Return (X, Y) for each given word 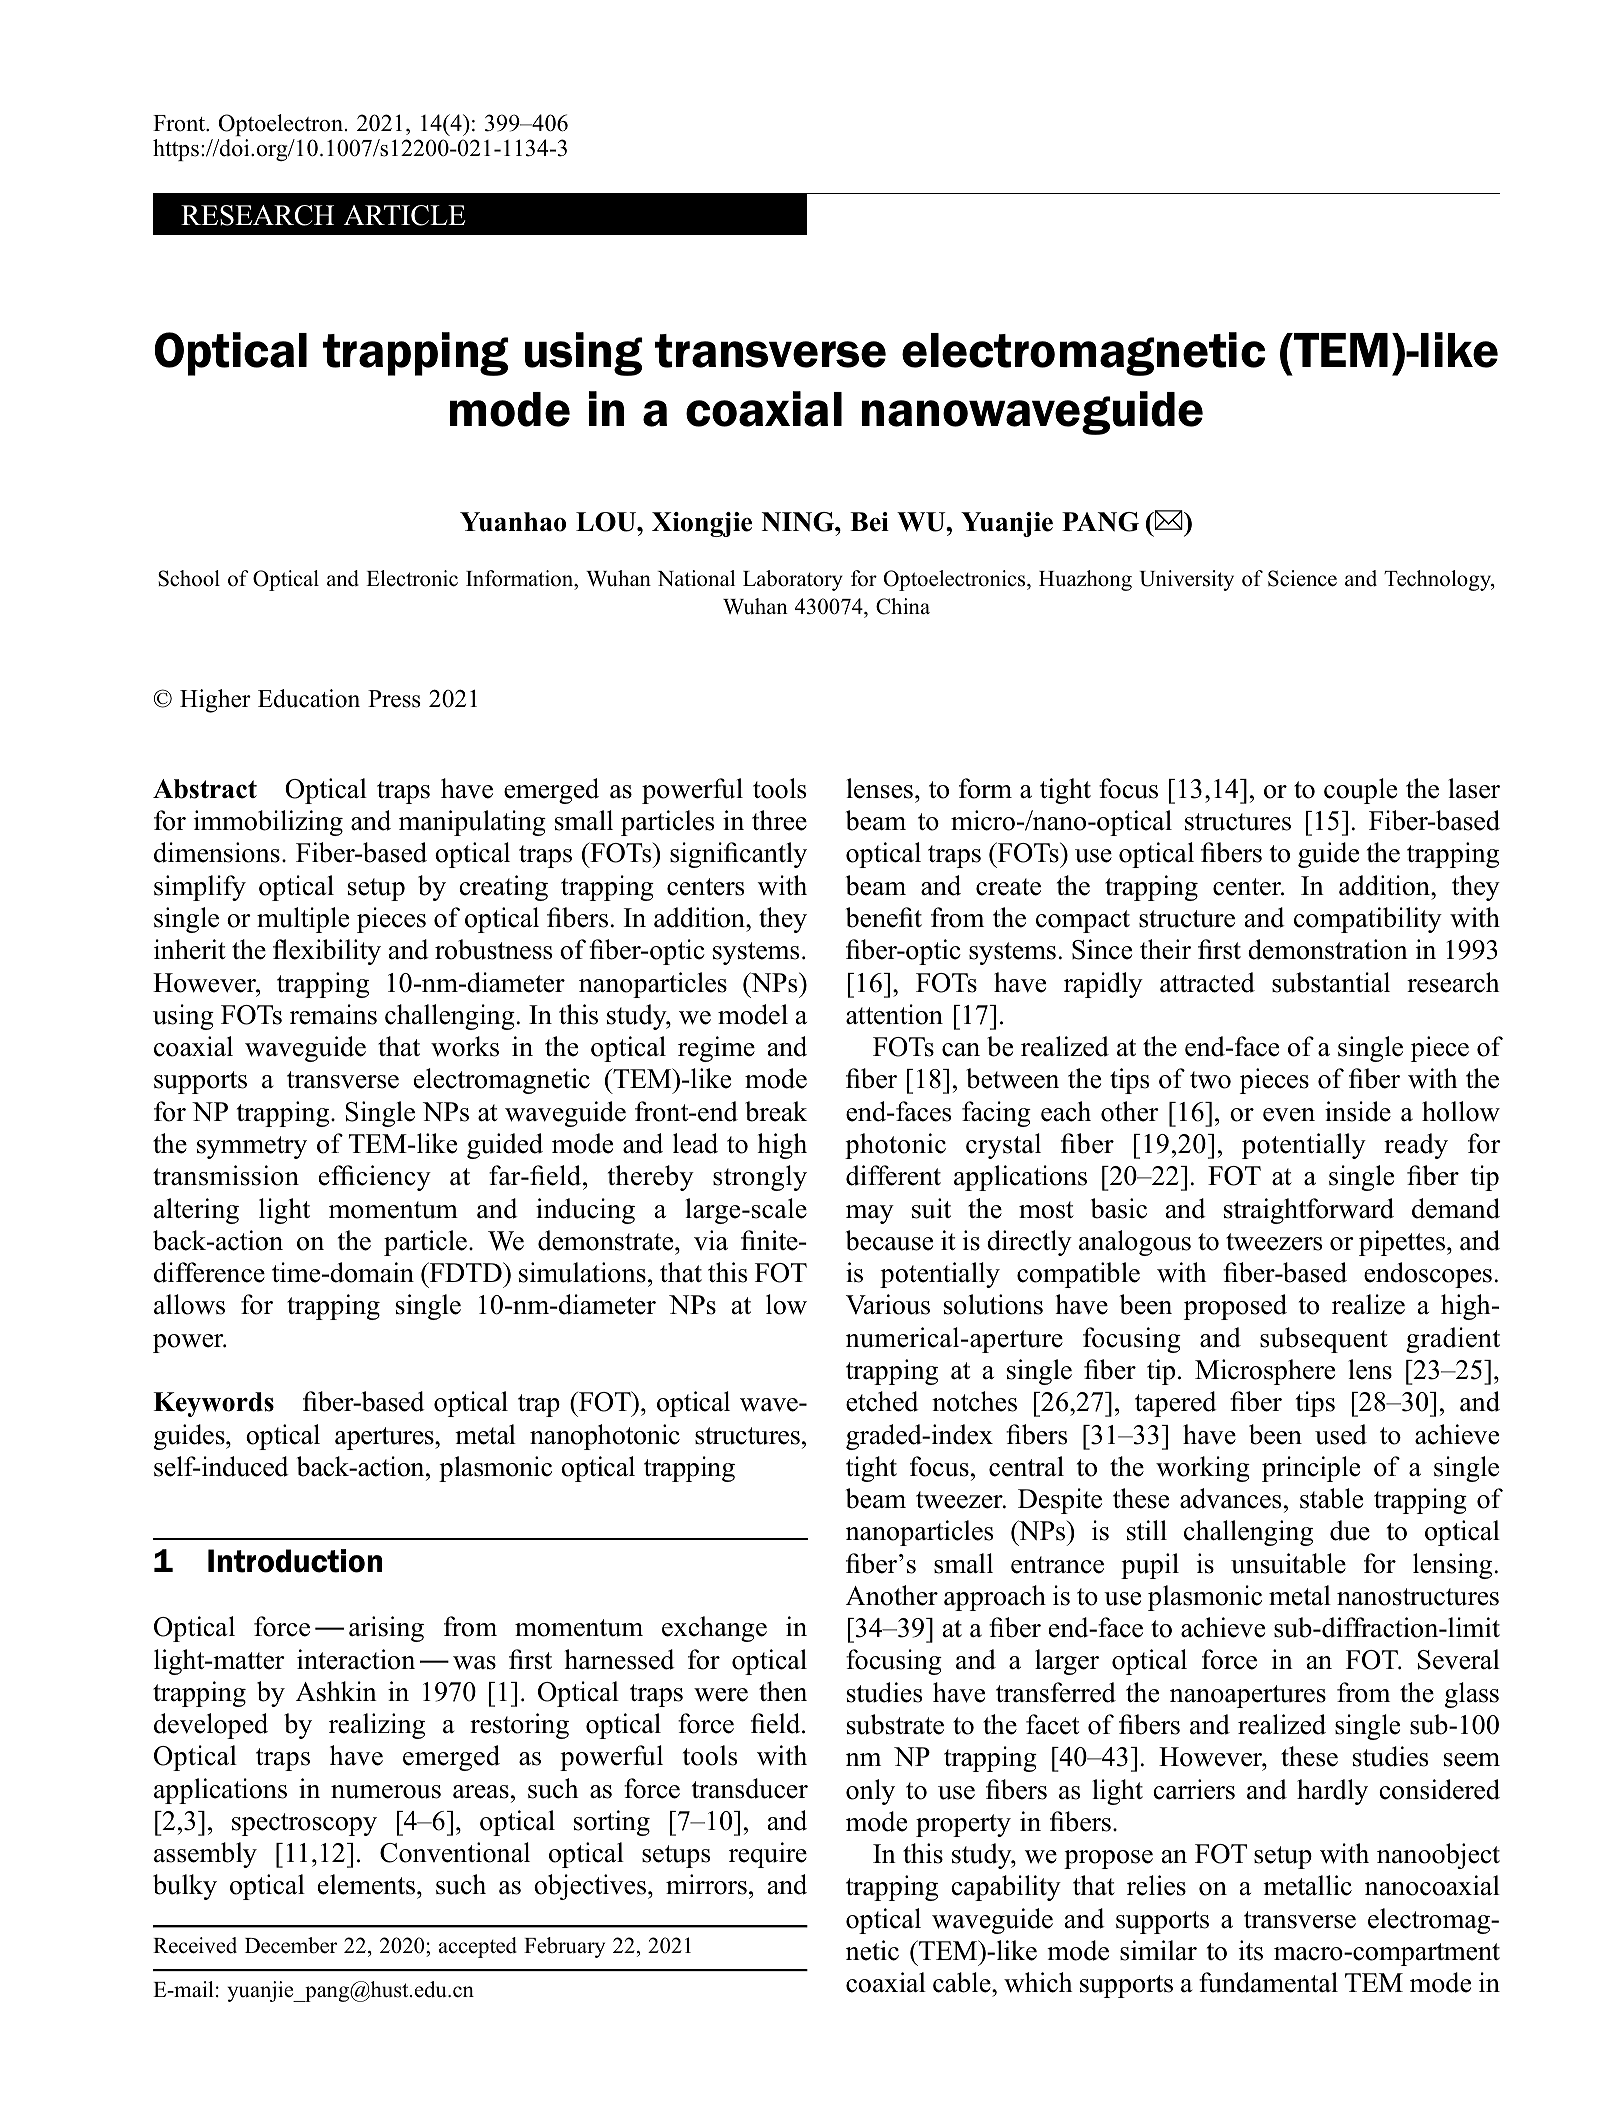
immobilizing (268, 823)
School (189, 578)
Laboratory (793, 580)
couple (1360, 791)
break (776, 1111)
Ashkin (336, 1691)
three (779, 820)
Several (1459, 1659)
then (783, 1691)
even (1289, 1115)
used (1341, 1434)
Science (1302, 578)
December (291, 1945)
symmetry (252, 1147)
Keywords (213, 1404)
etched (882, 1401)
